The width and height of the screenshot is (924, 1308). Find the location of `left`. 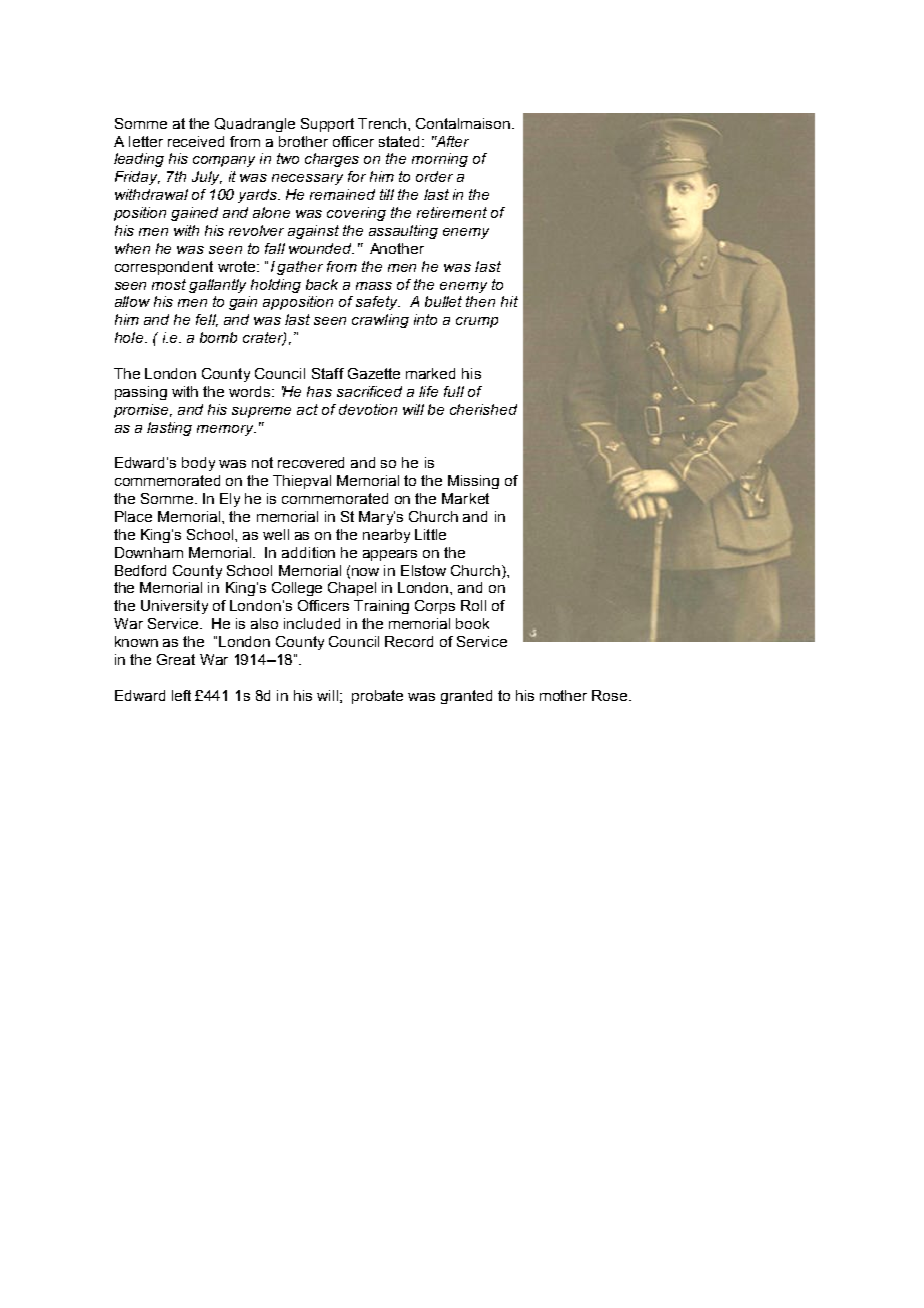

left is located at coordinates (181, 695).
